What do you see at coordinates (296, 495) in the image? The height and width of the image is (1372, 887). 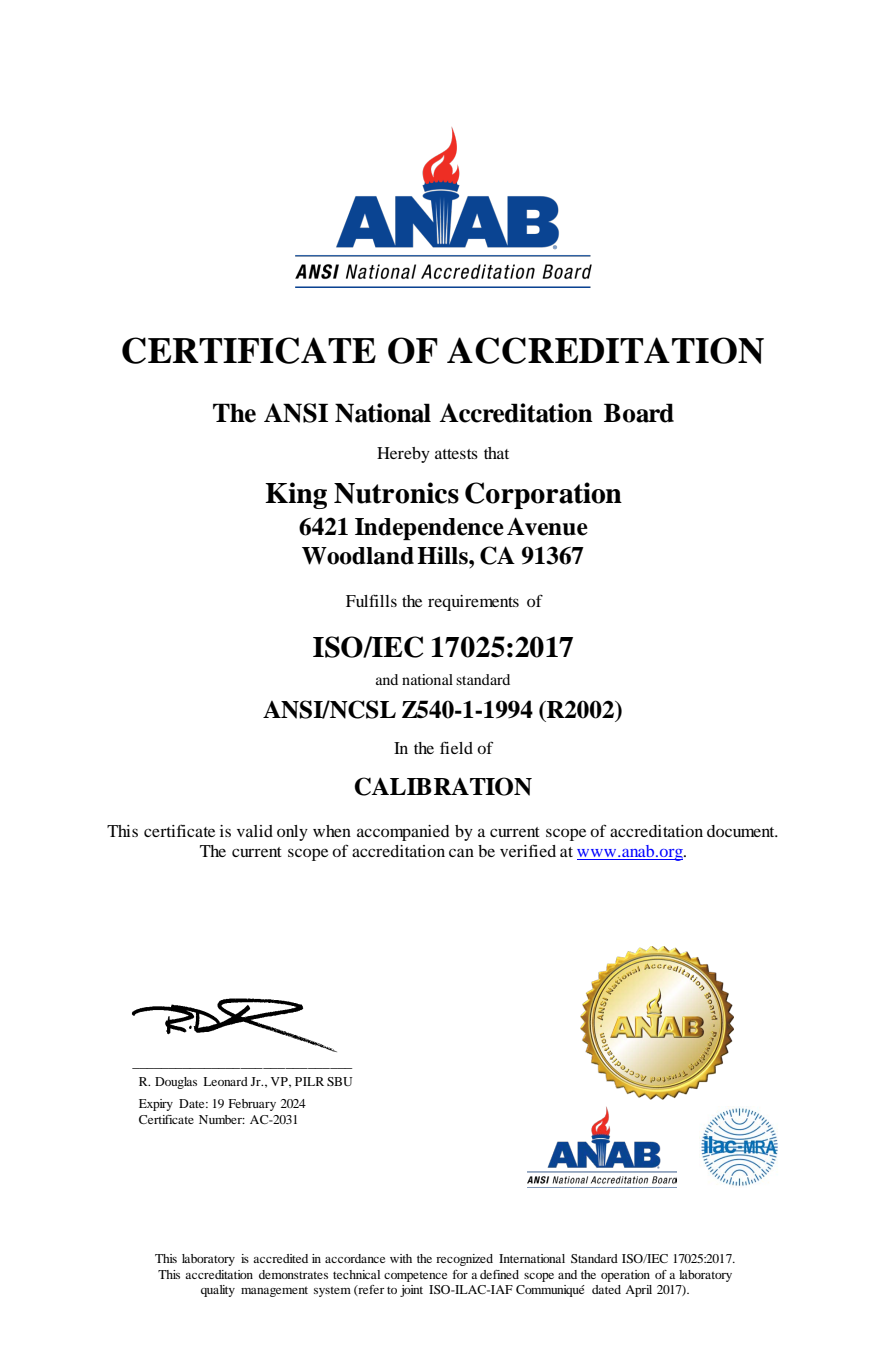 I see `King` at bounding box center [296, 495].
